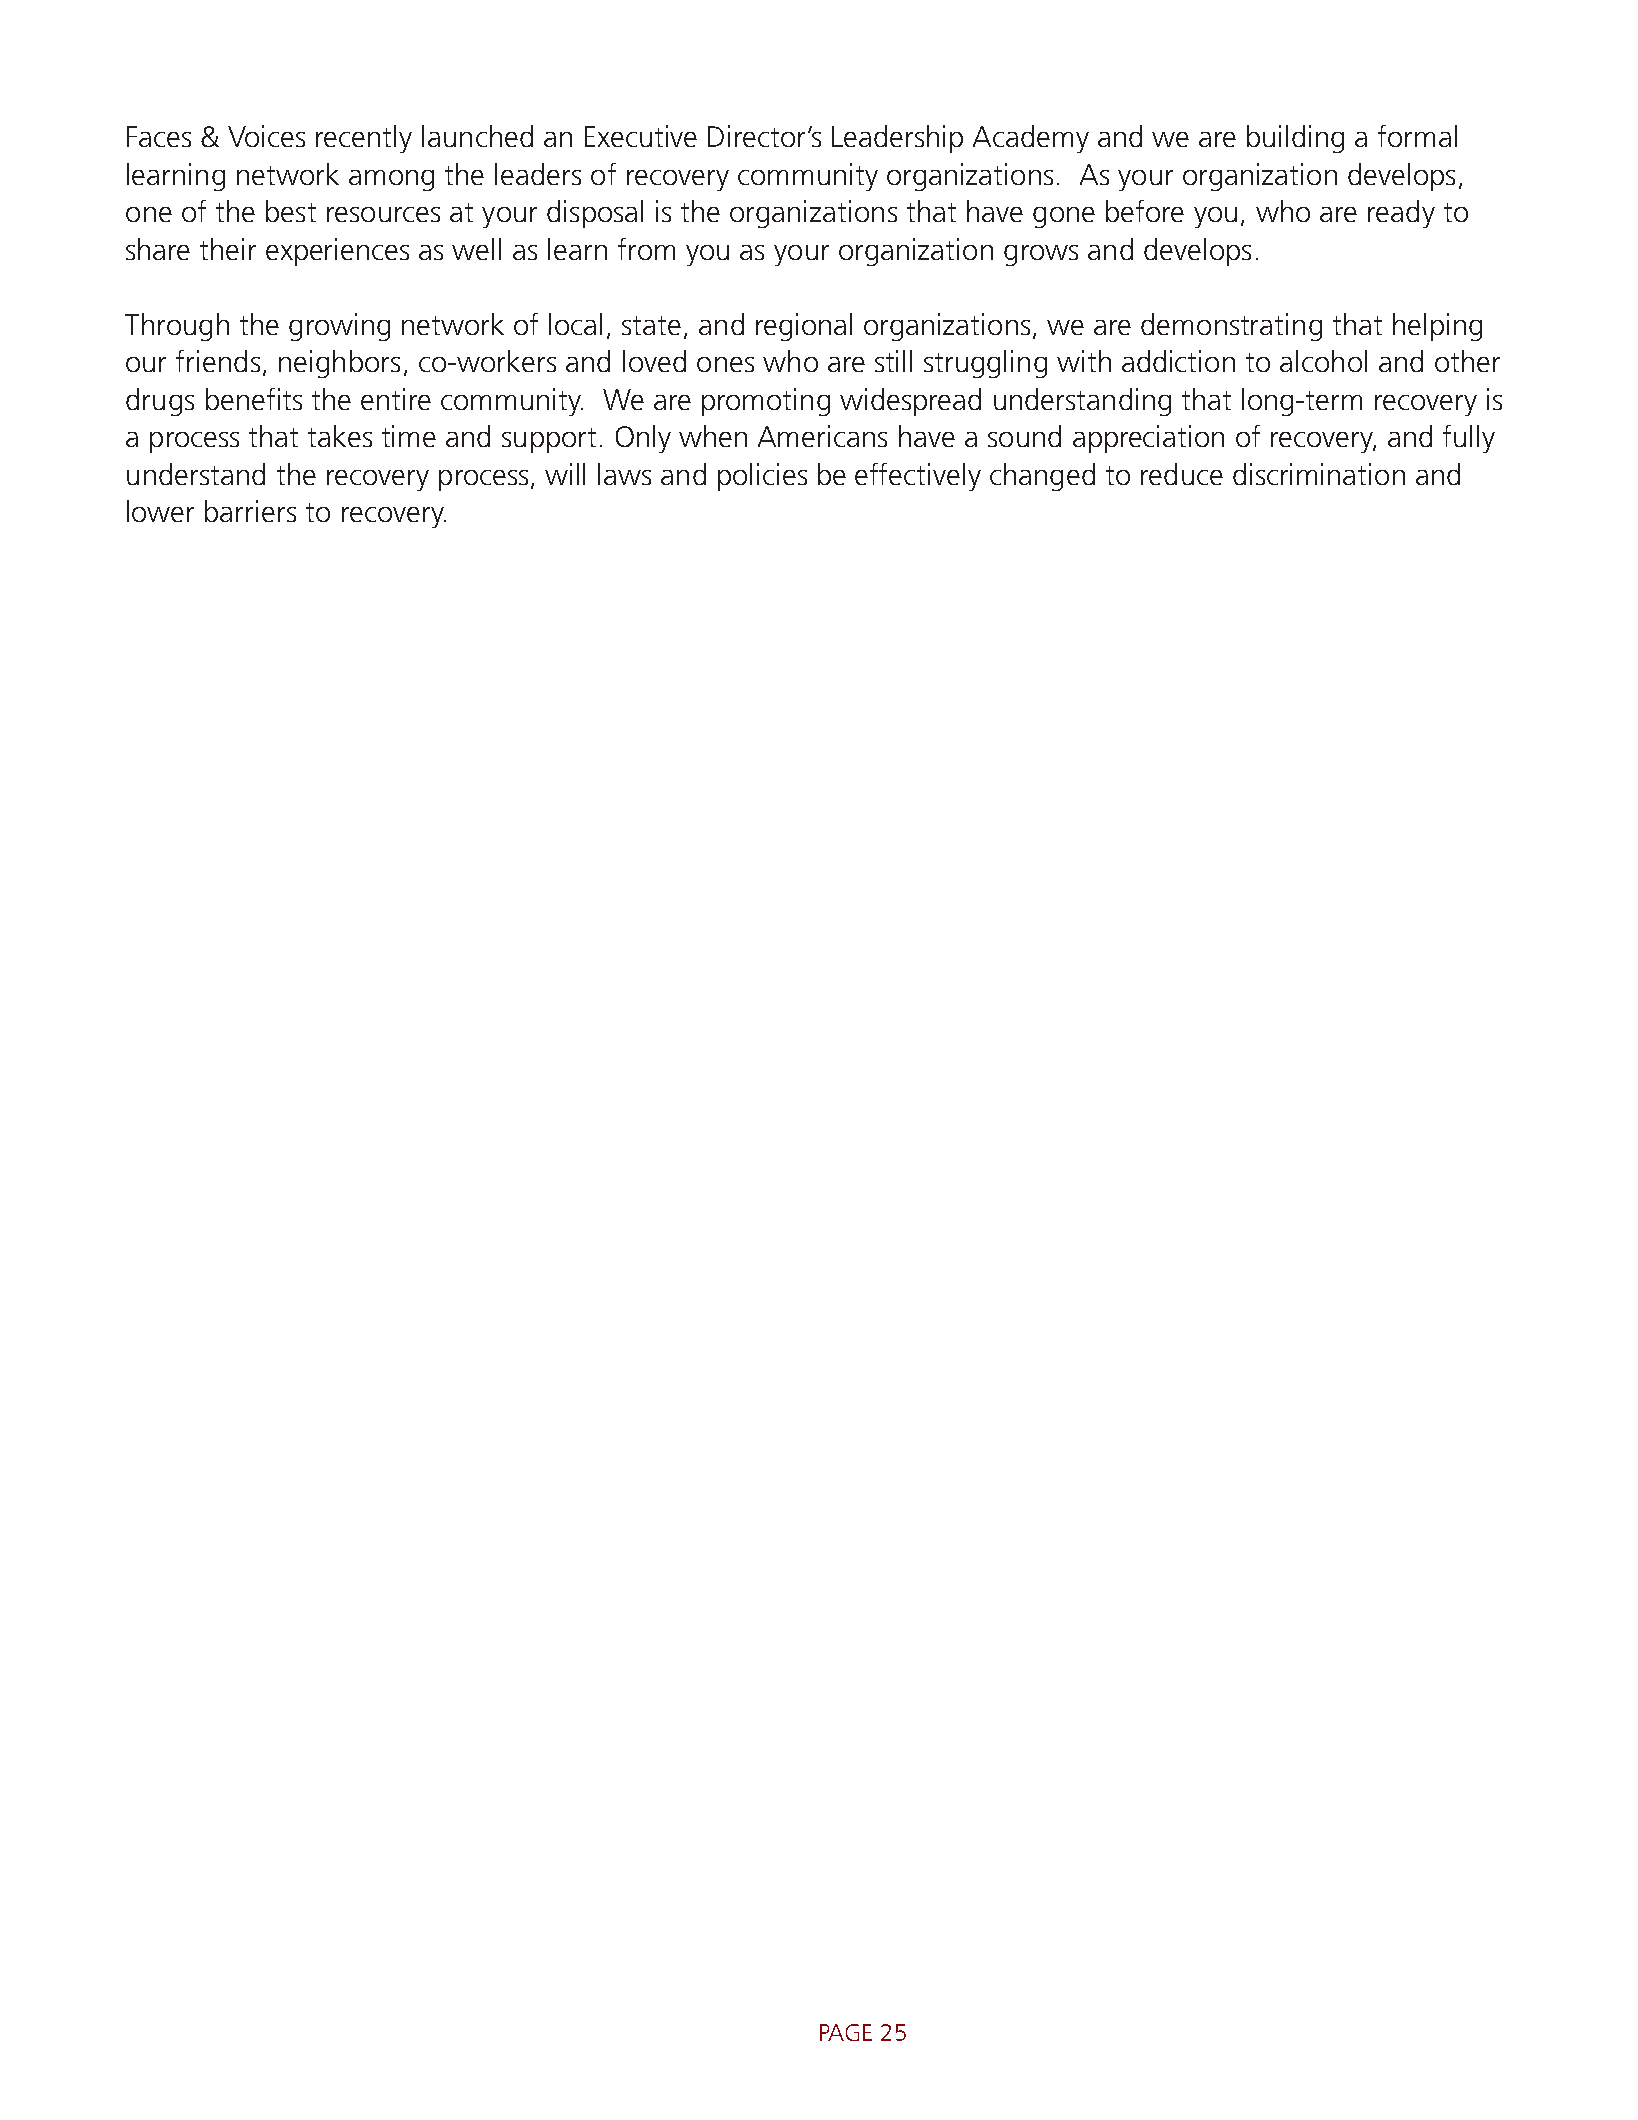  I want to click on reduce, so click(1182, 474).
